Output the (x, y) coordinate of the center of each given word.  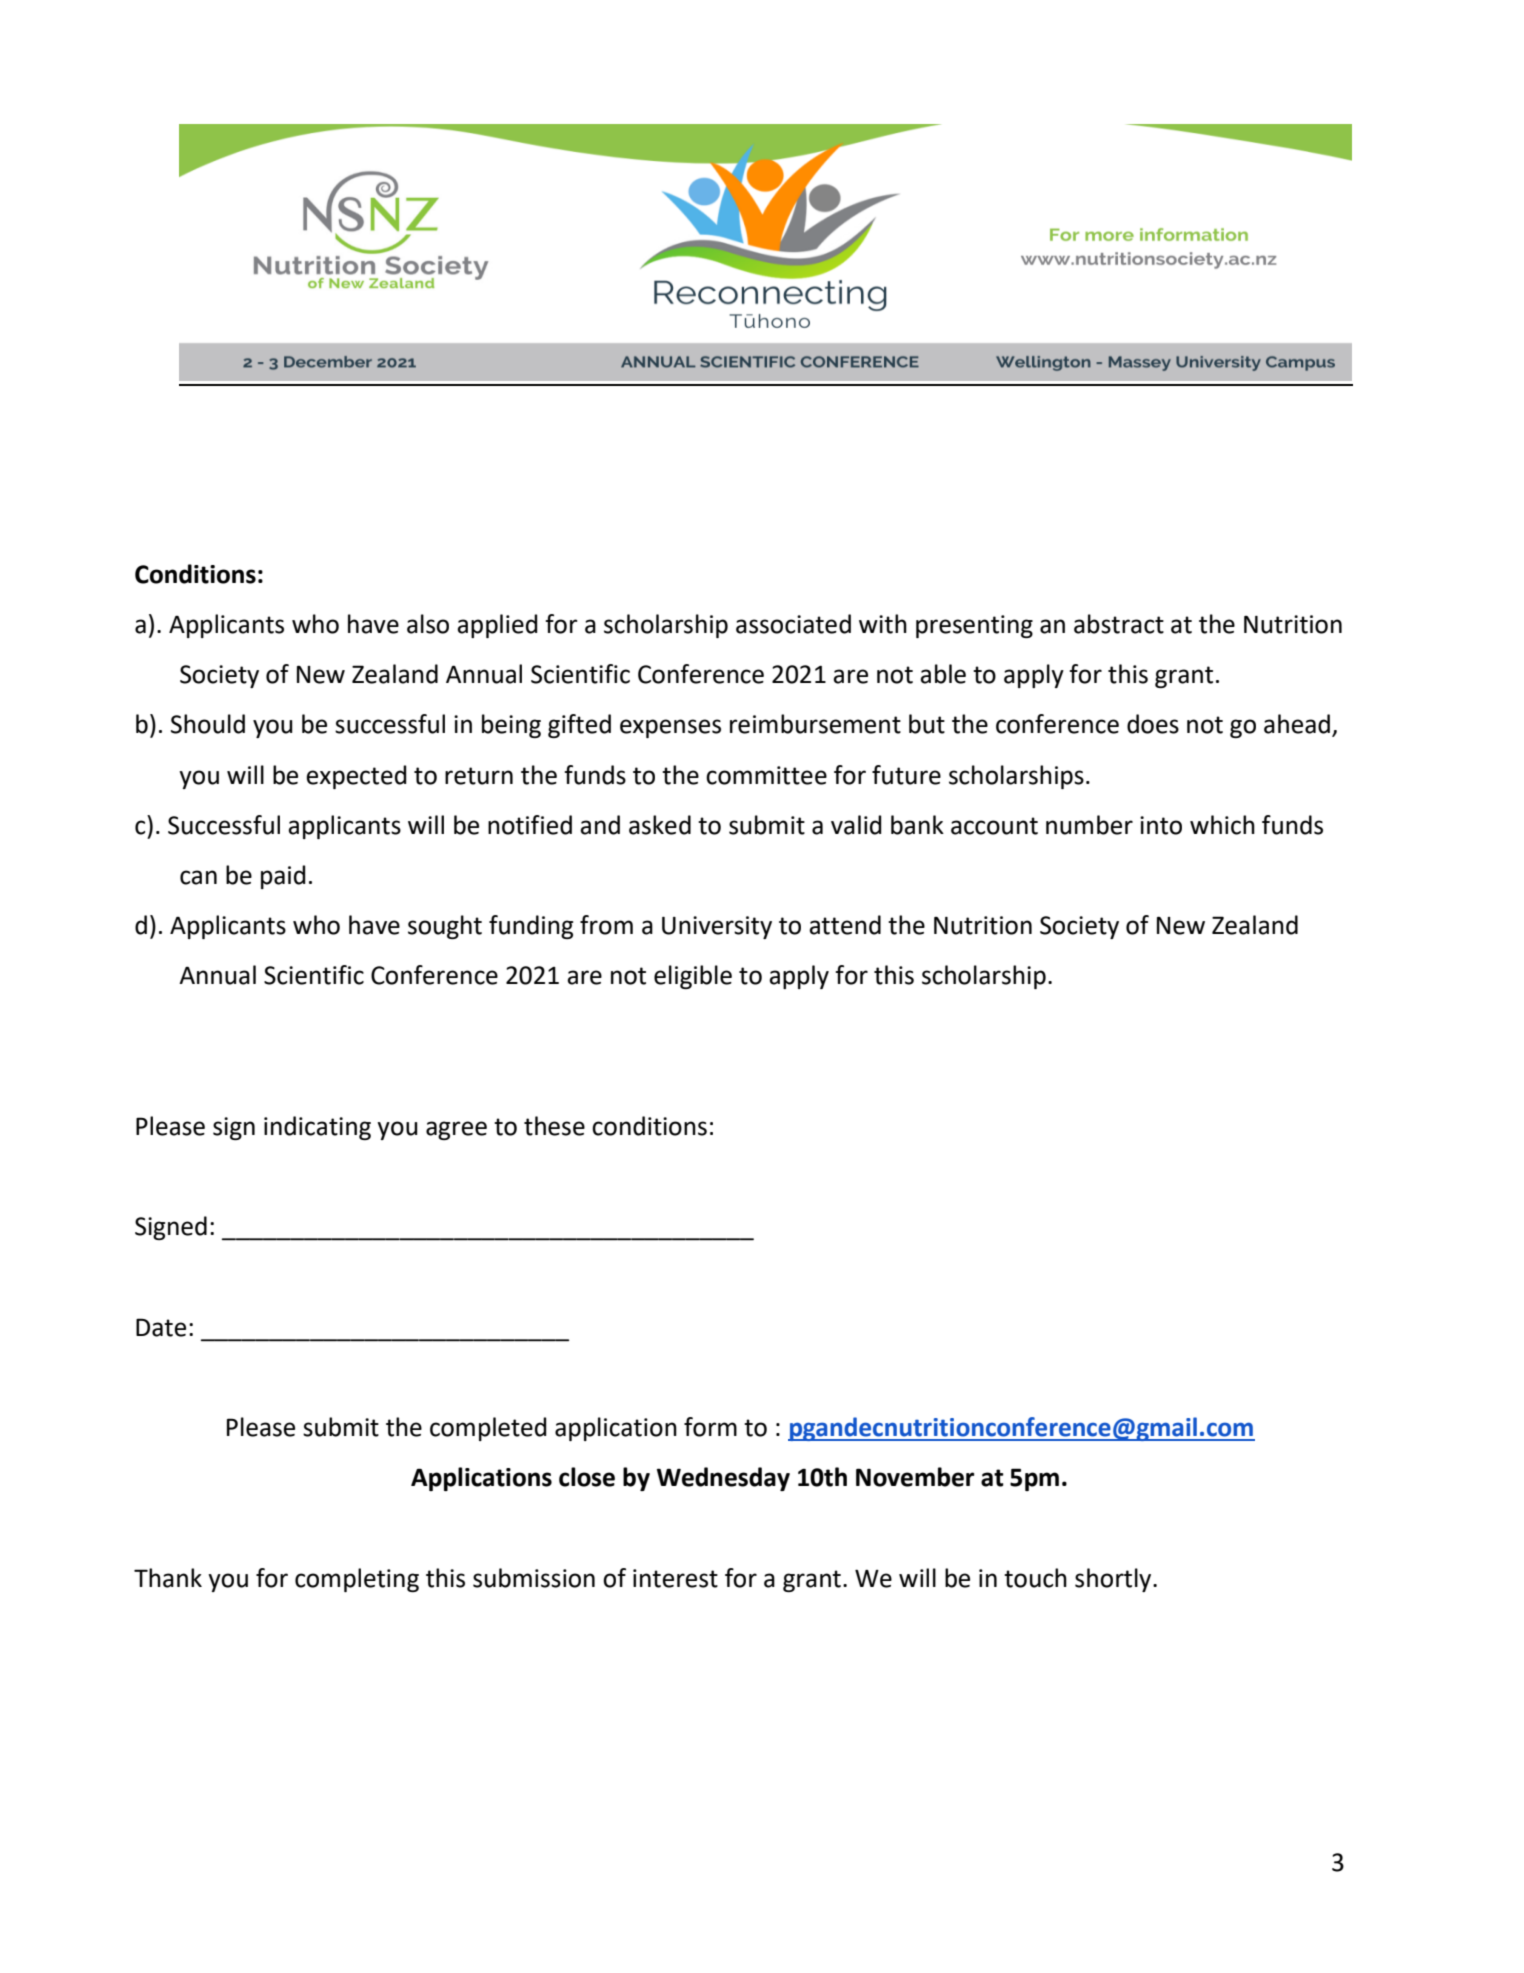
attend (845, 925)
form (710, 1427)
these (554, 1126)
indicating (317, 1128)
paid (283, 877)
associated (793, 624)
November (915, 1477)
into (1161, 825)
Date (161, 1327)
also (428, 624)
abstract (1119, 624)
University (717, 927)
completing (357, 1580)
